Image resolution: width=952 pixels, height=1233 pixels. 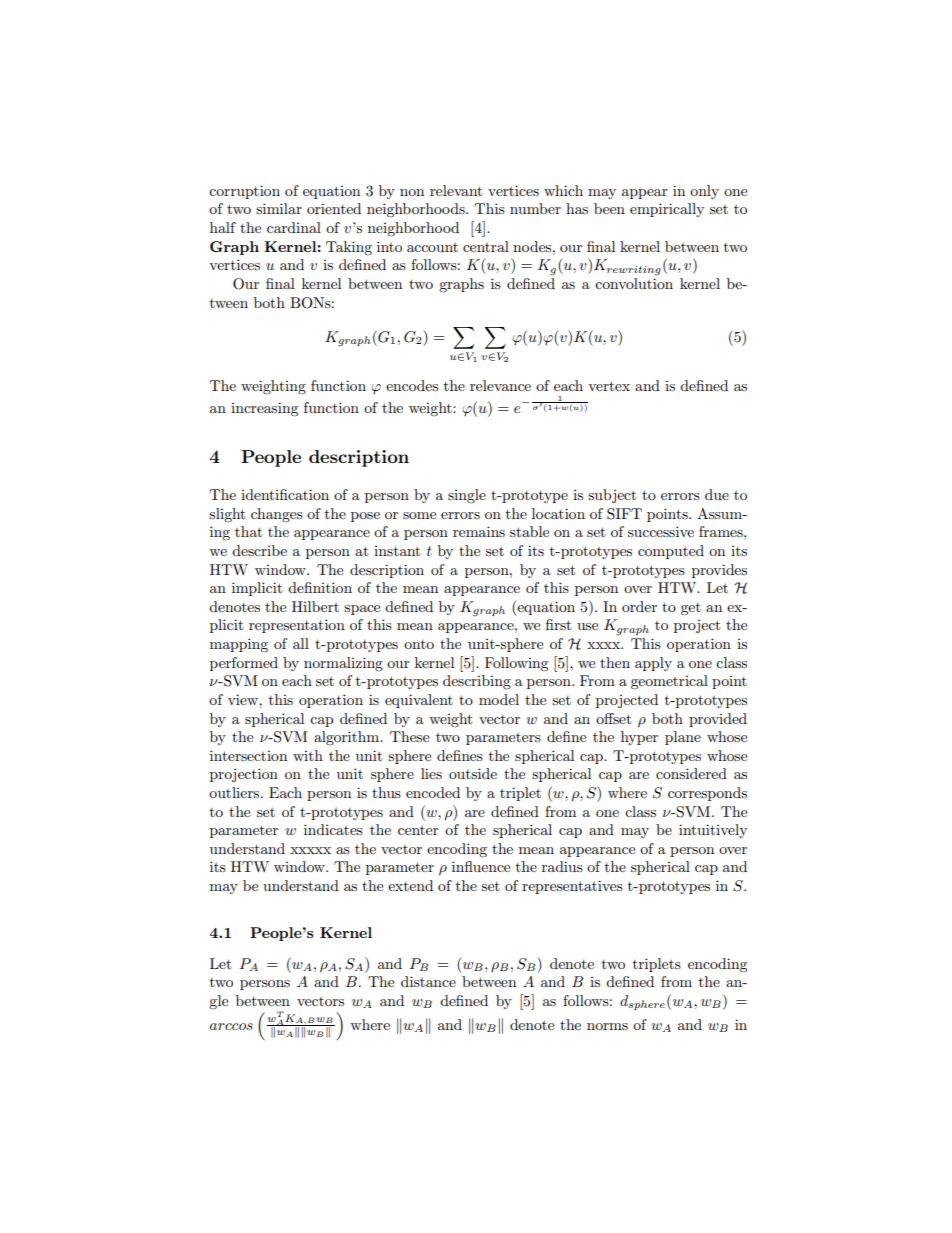 What do you see at coordinates (609, 386) in the document?
I see `vertex` at bounding box center [609, 386].
